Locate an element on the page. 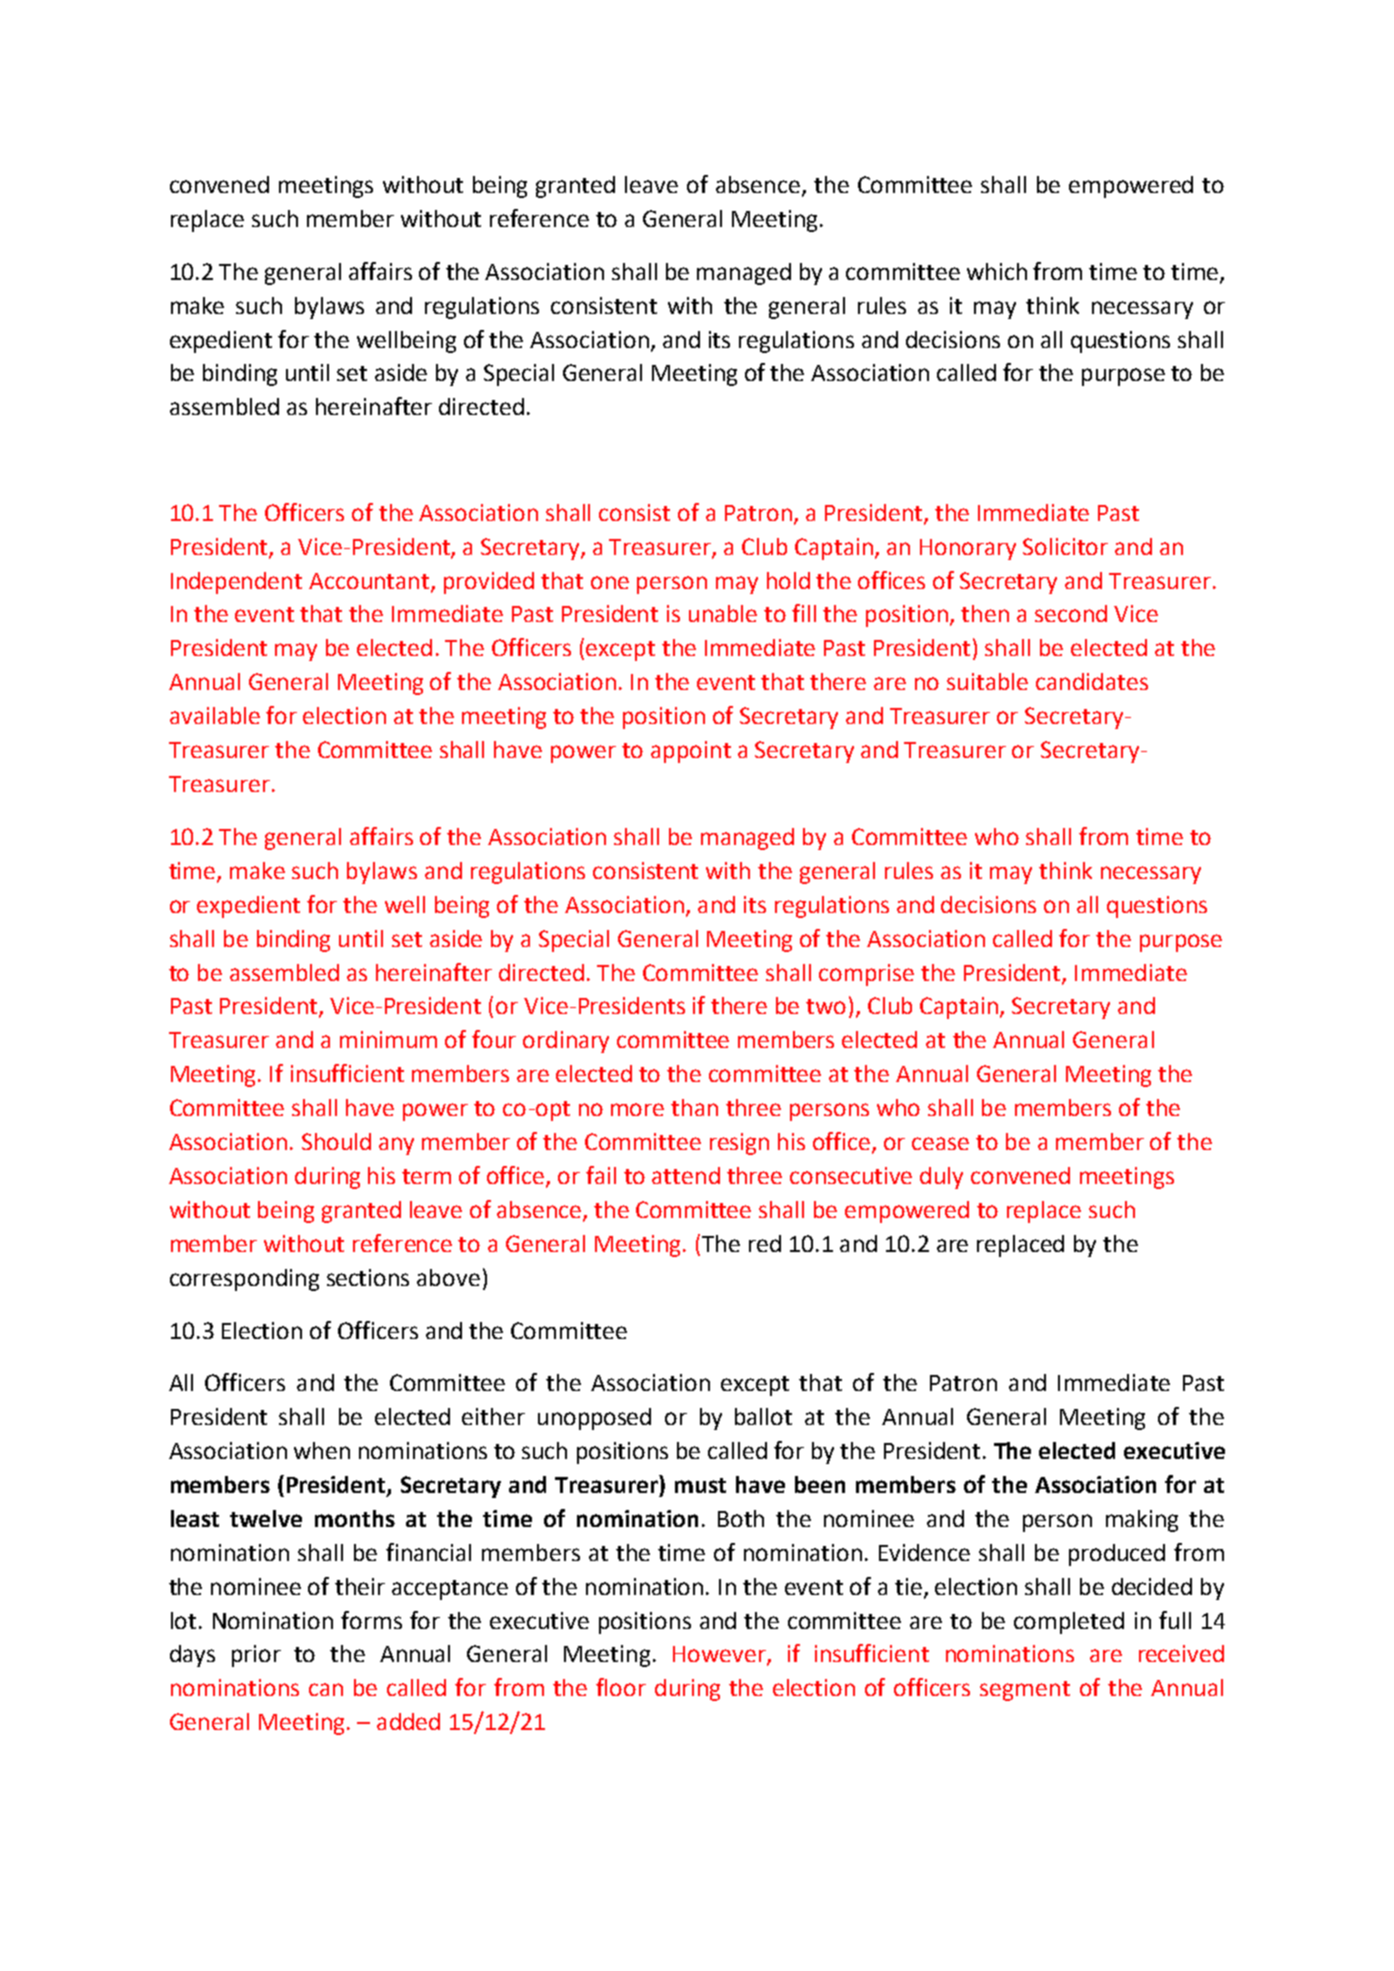 This document has height=1971, width=1394. appoint is located at coordinates (691, 752).
